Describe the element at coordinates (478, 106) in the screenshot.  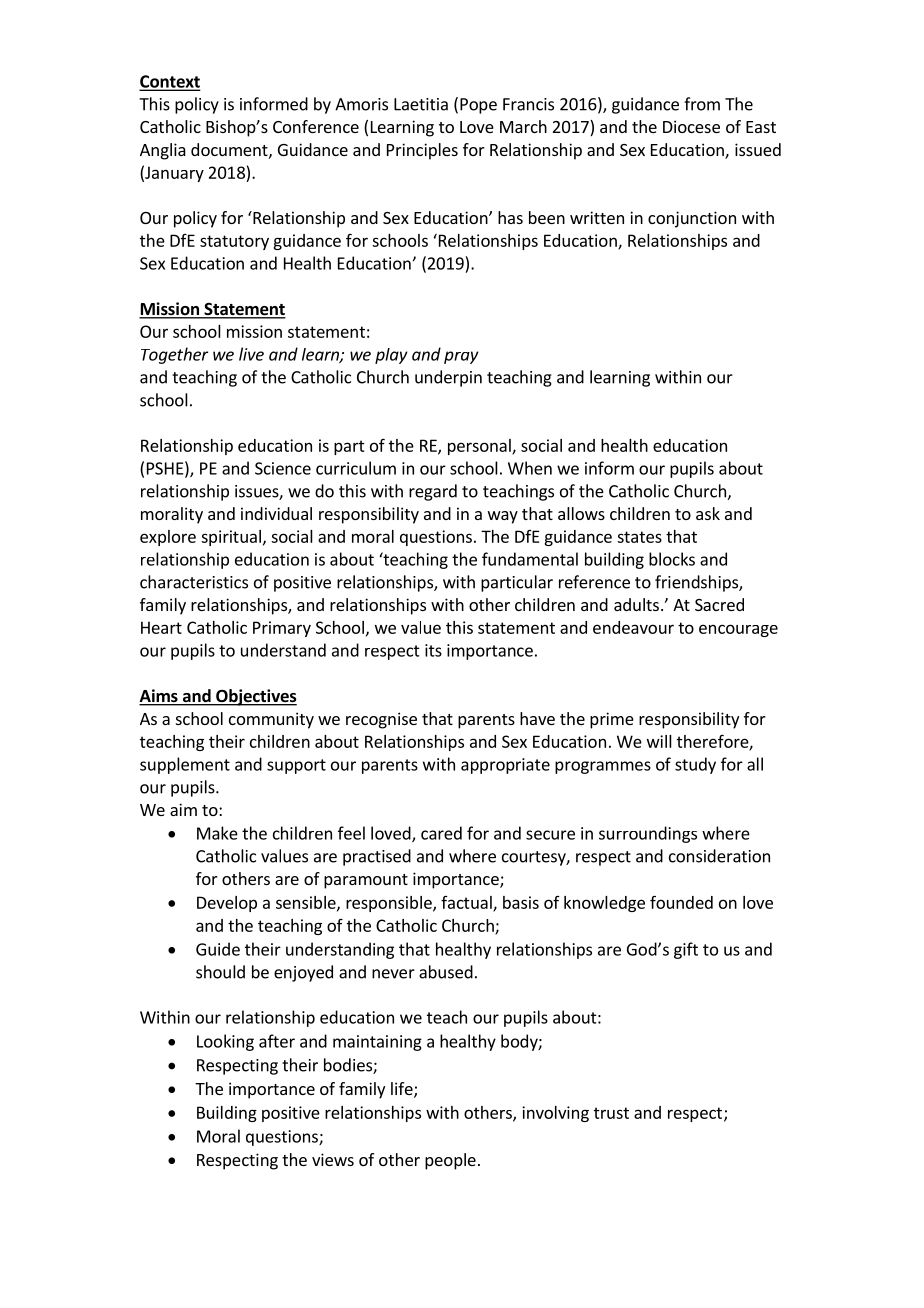
I see `Pope` at that location.
